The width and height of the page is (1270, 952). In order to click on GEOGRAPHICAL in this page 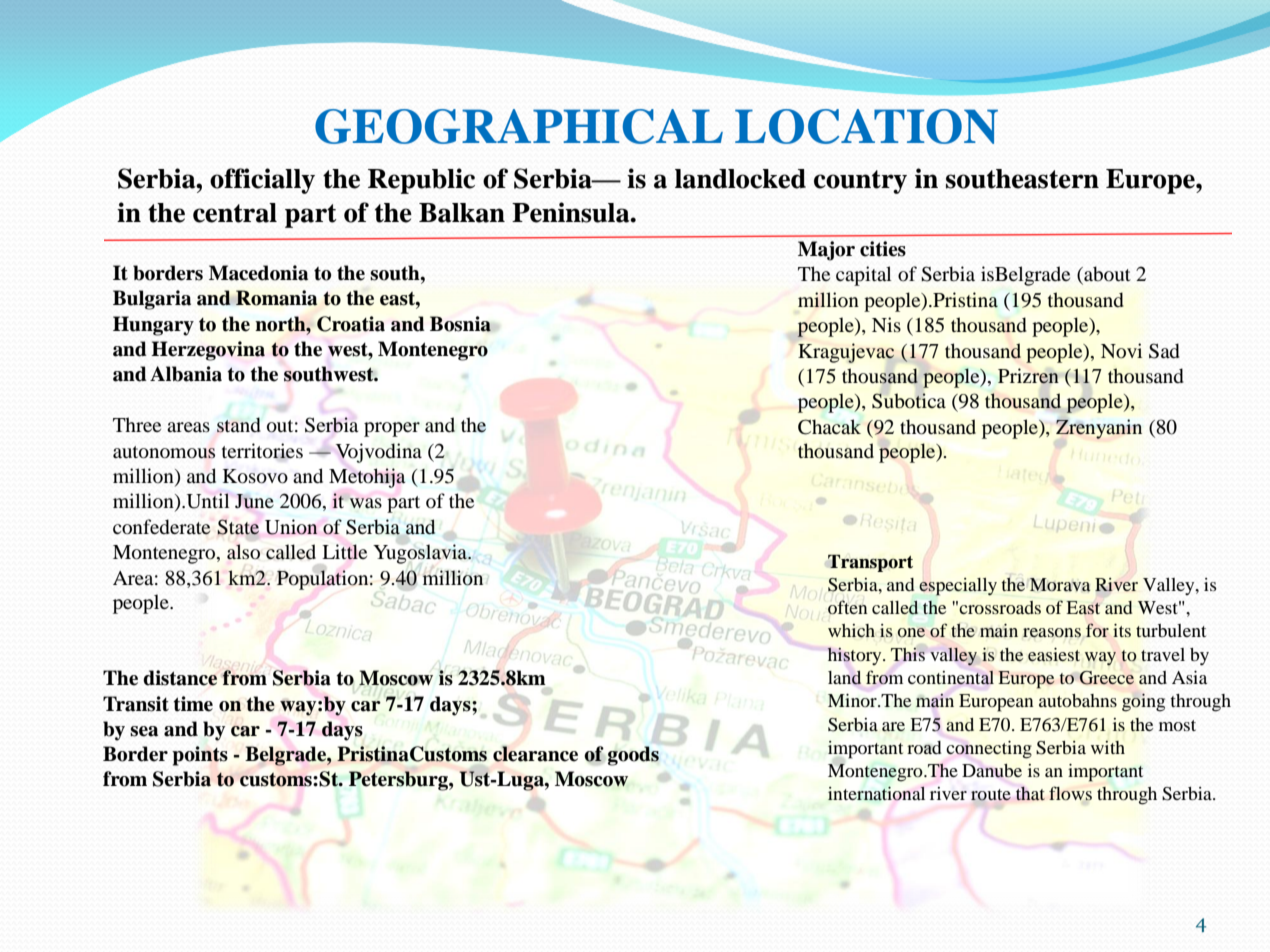, I will do `click(519, 126)`.
